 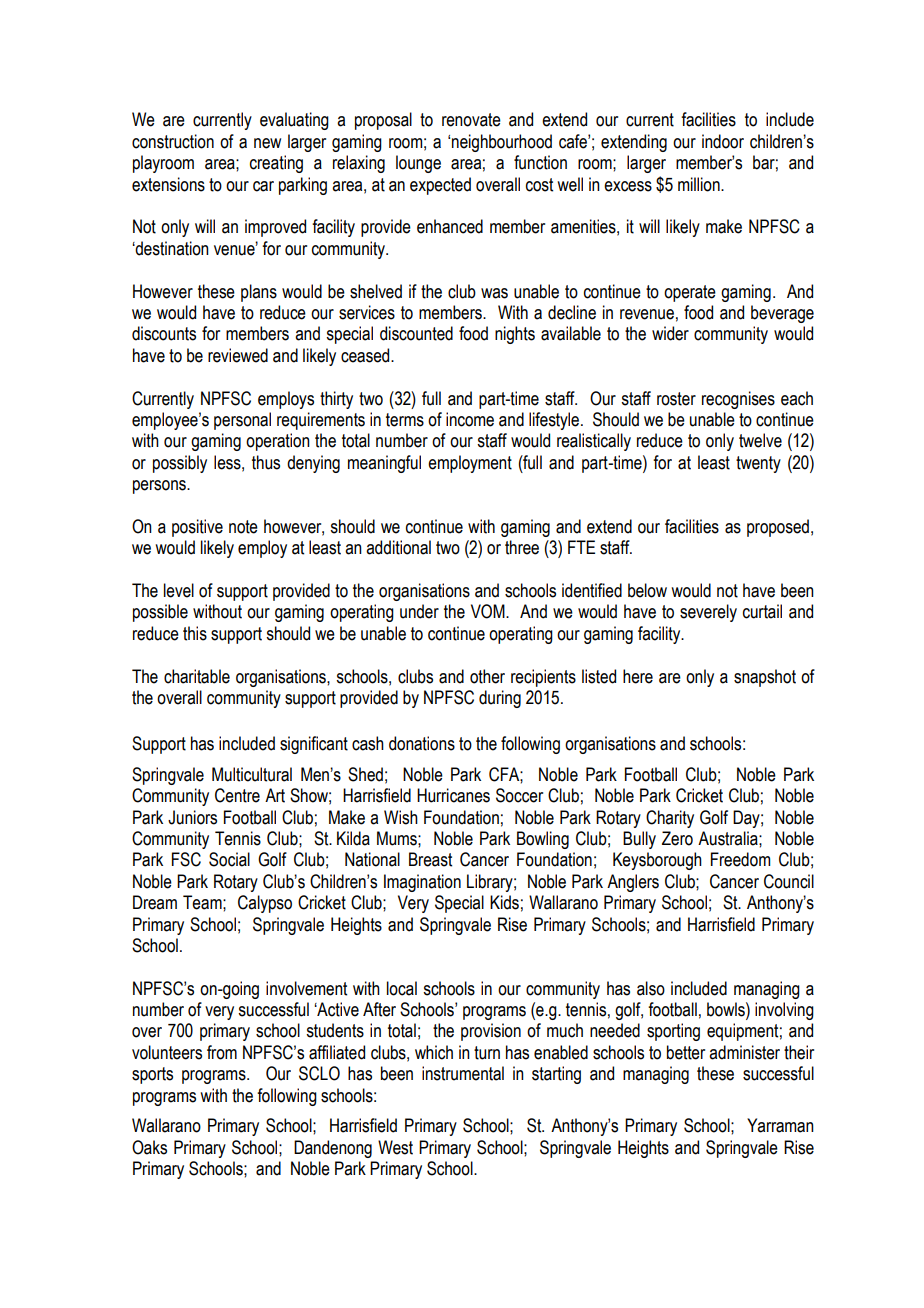 What do you see at coordinates (453, 795) in the document?
I see `Hurricanes` at bounding box center [453, 795].
